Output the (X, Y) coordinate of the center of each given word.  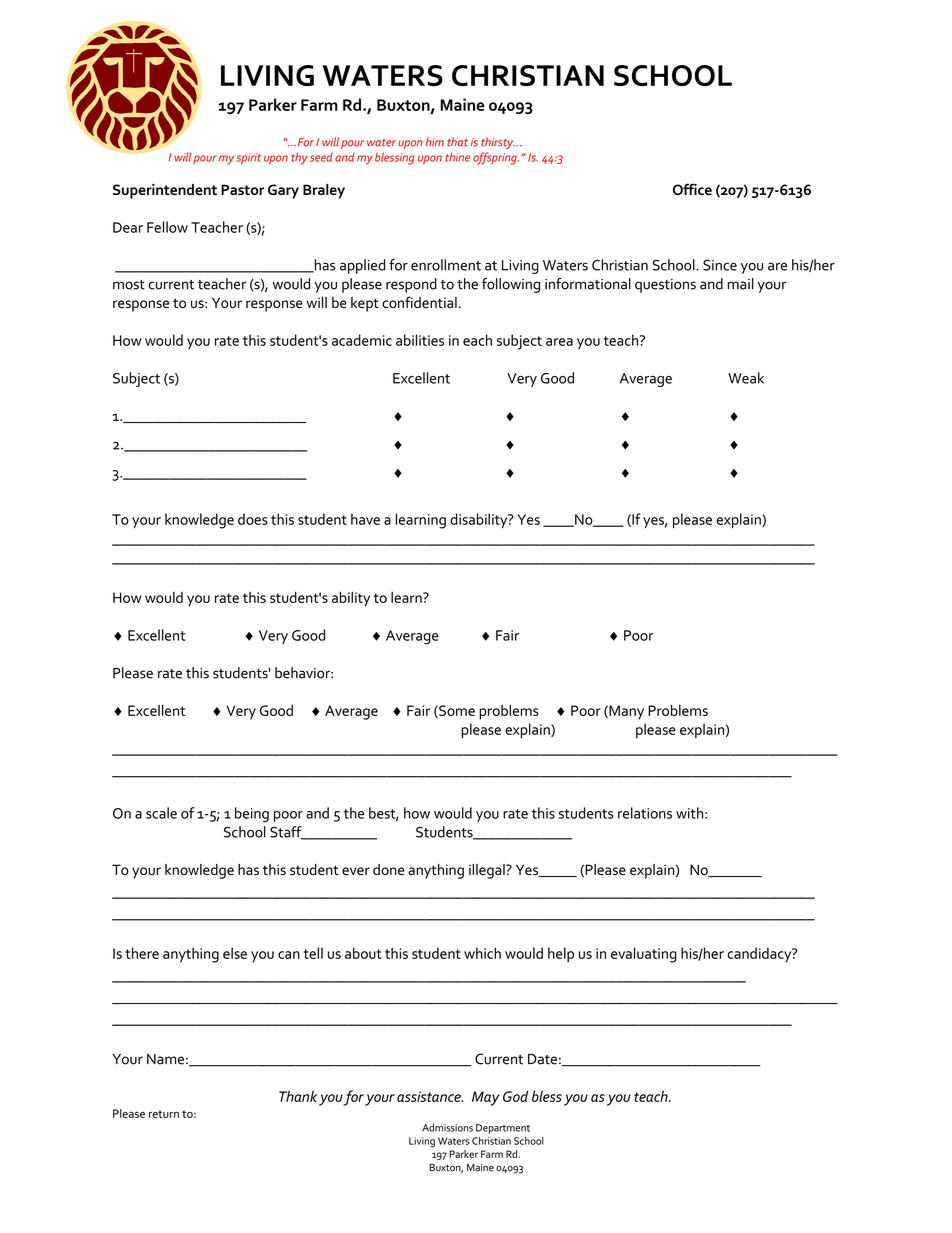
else (235, 953)
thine (458, 157)
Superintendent (165, 191)
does (253, 519)
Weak (746, 378)
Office (692, 189)
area (559, 342)
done (389, 869)
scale (161, 813)
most (129, 285)
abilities (420, 340)
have (365, 519)
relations (645, 813)
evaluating (644, 955)
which (482, 953)
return (164, 1114)
